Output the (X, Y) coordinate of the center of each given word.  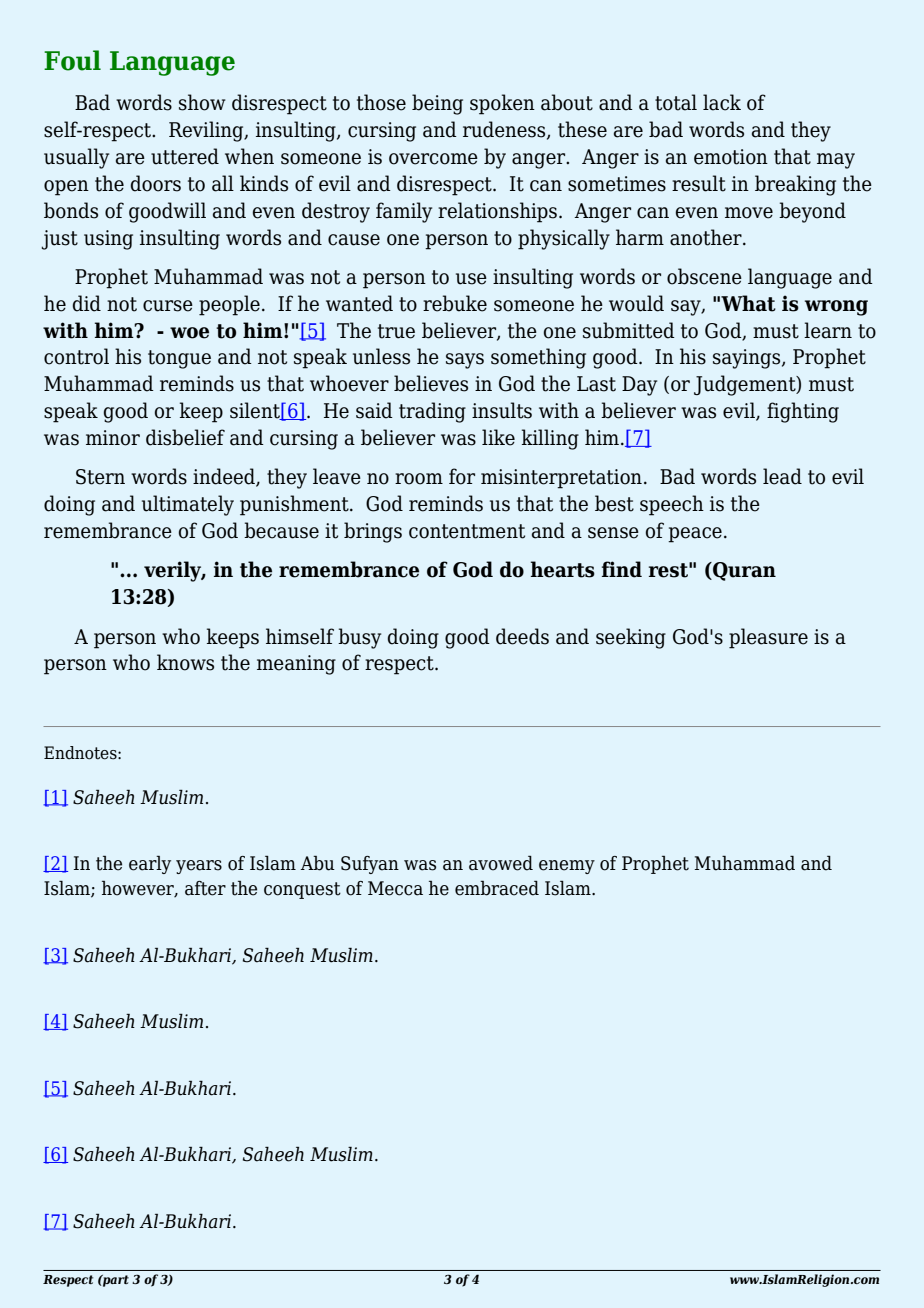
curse (168, 306)
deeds (522, 636)
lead (782, 476)
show (202, 102)
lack (722, 102)
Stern (100, 477)
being (437, 104)
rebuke (455, 303)
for (462, 476)
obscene (704, 276)
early (150, 864)
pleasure (768, 638)
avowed (501, 863)
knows (185, 662)
